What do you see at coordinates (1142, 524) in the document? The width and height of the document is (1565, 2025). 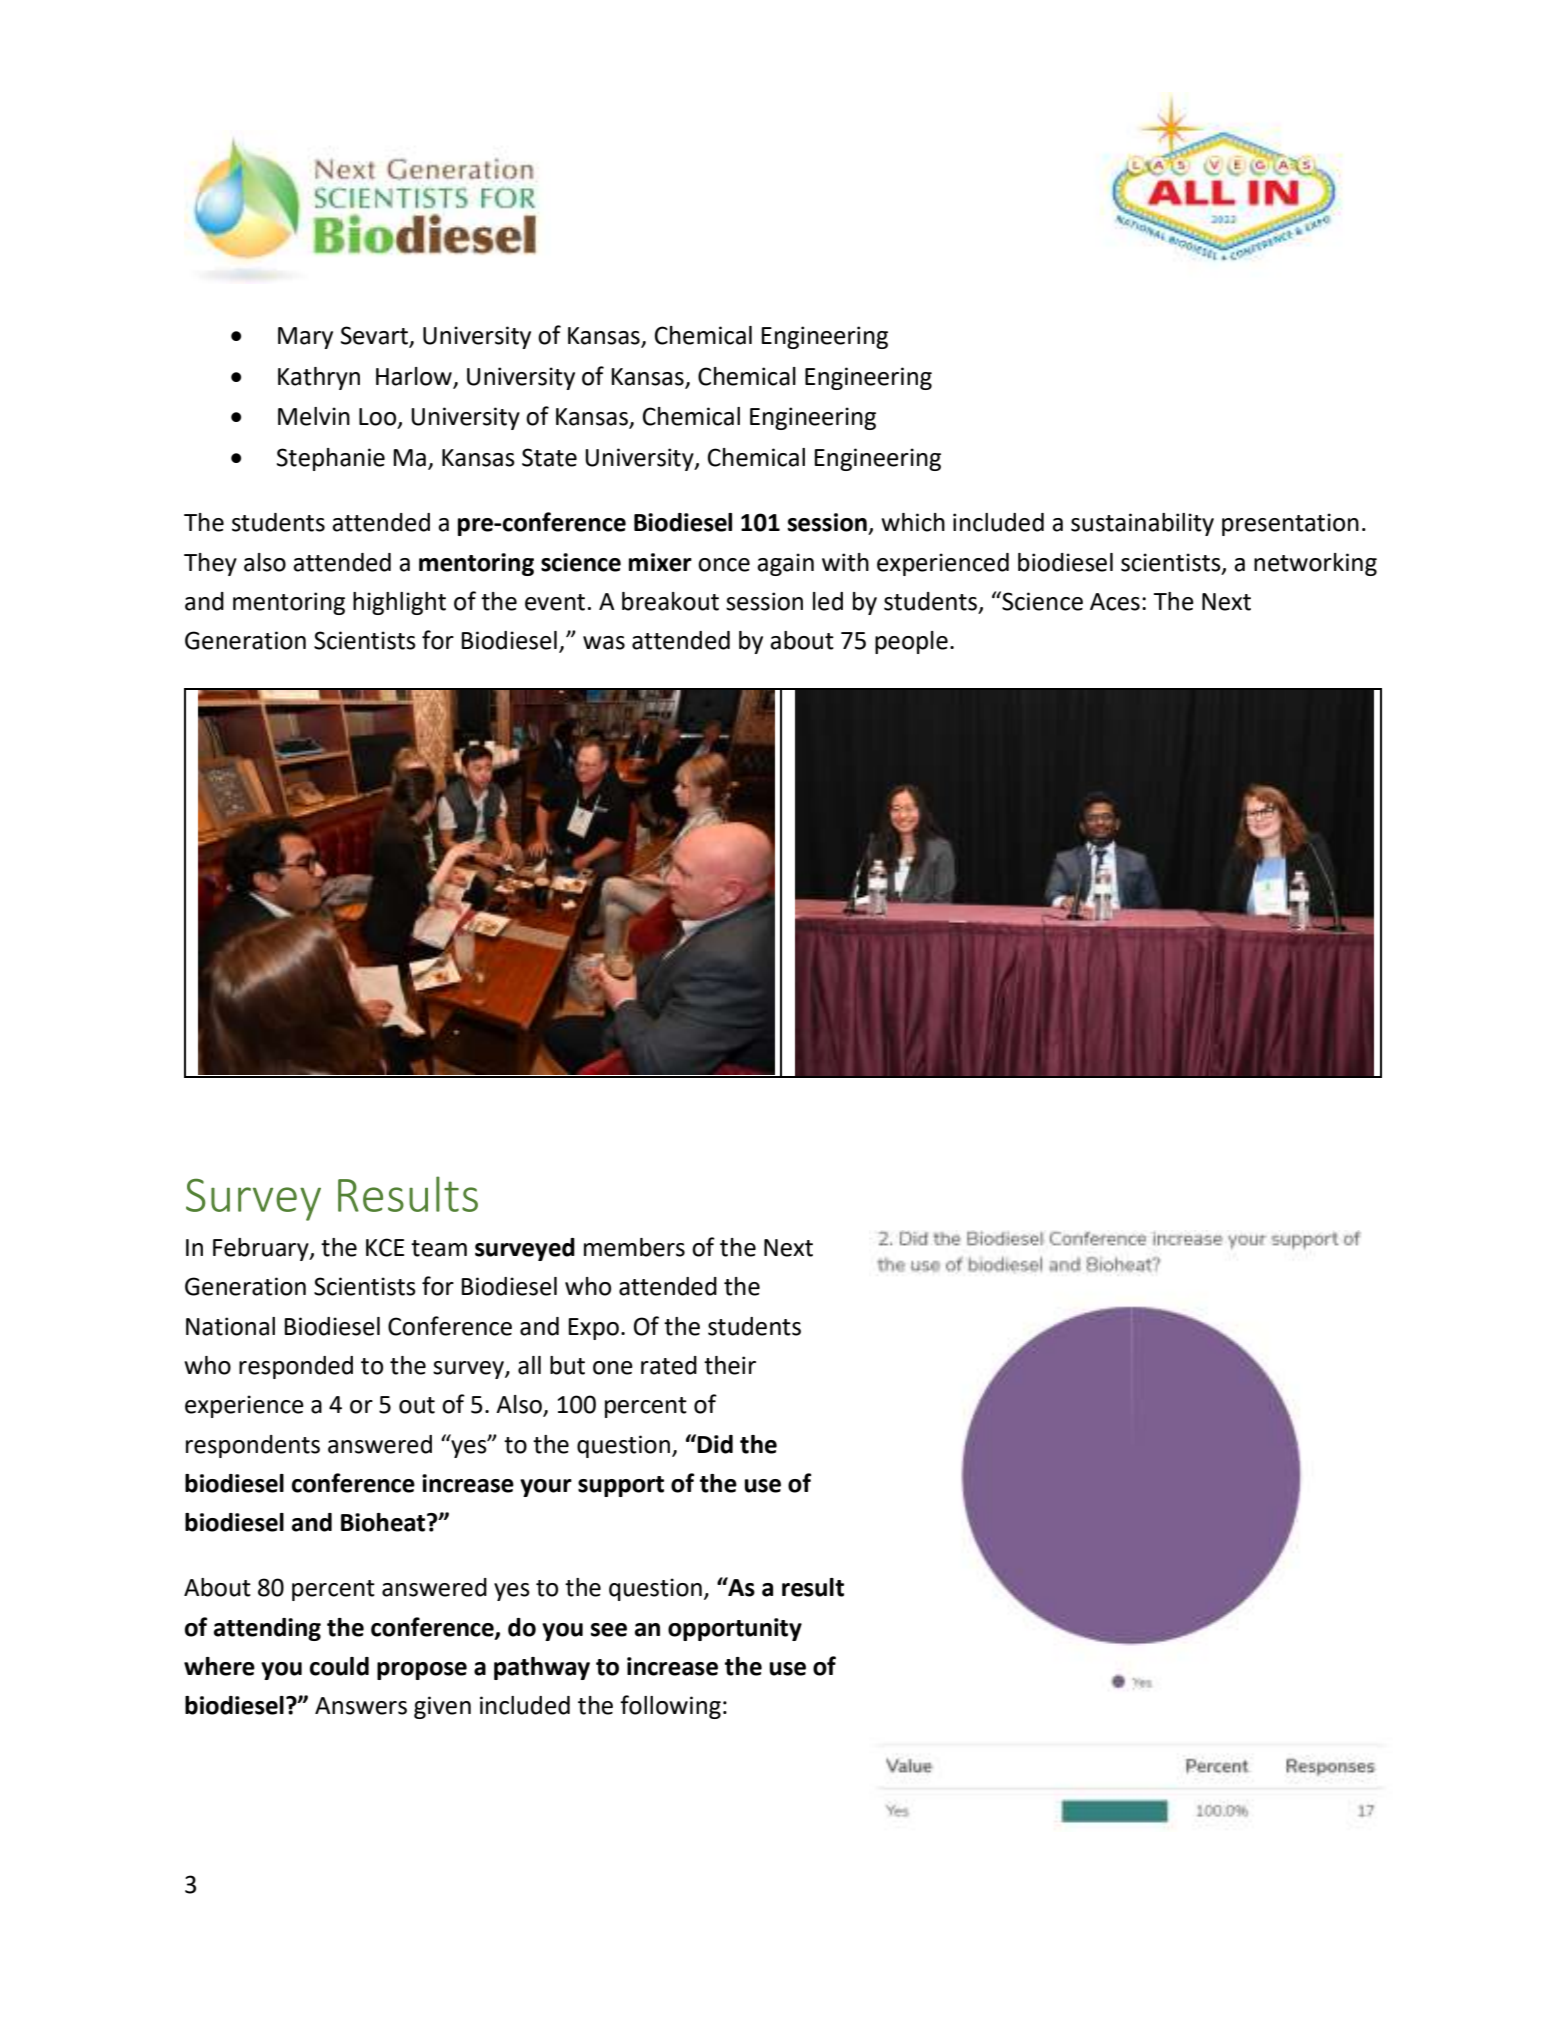 I see `sustainability` at bounding box center [1142, 524].
